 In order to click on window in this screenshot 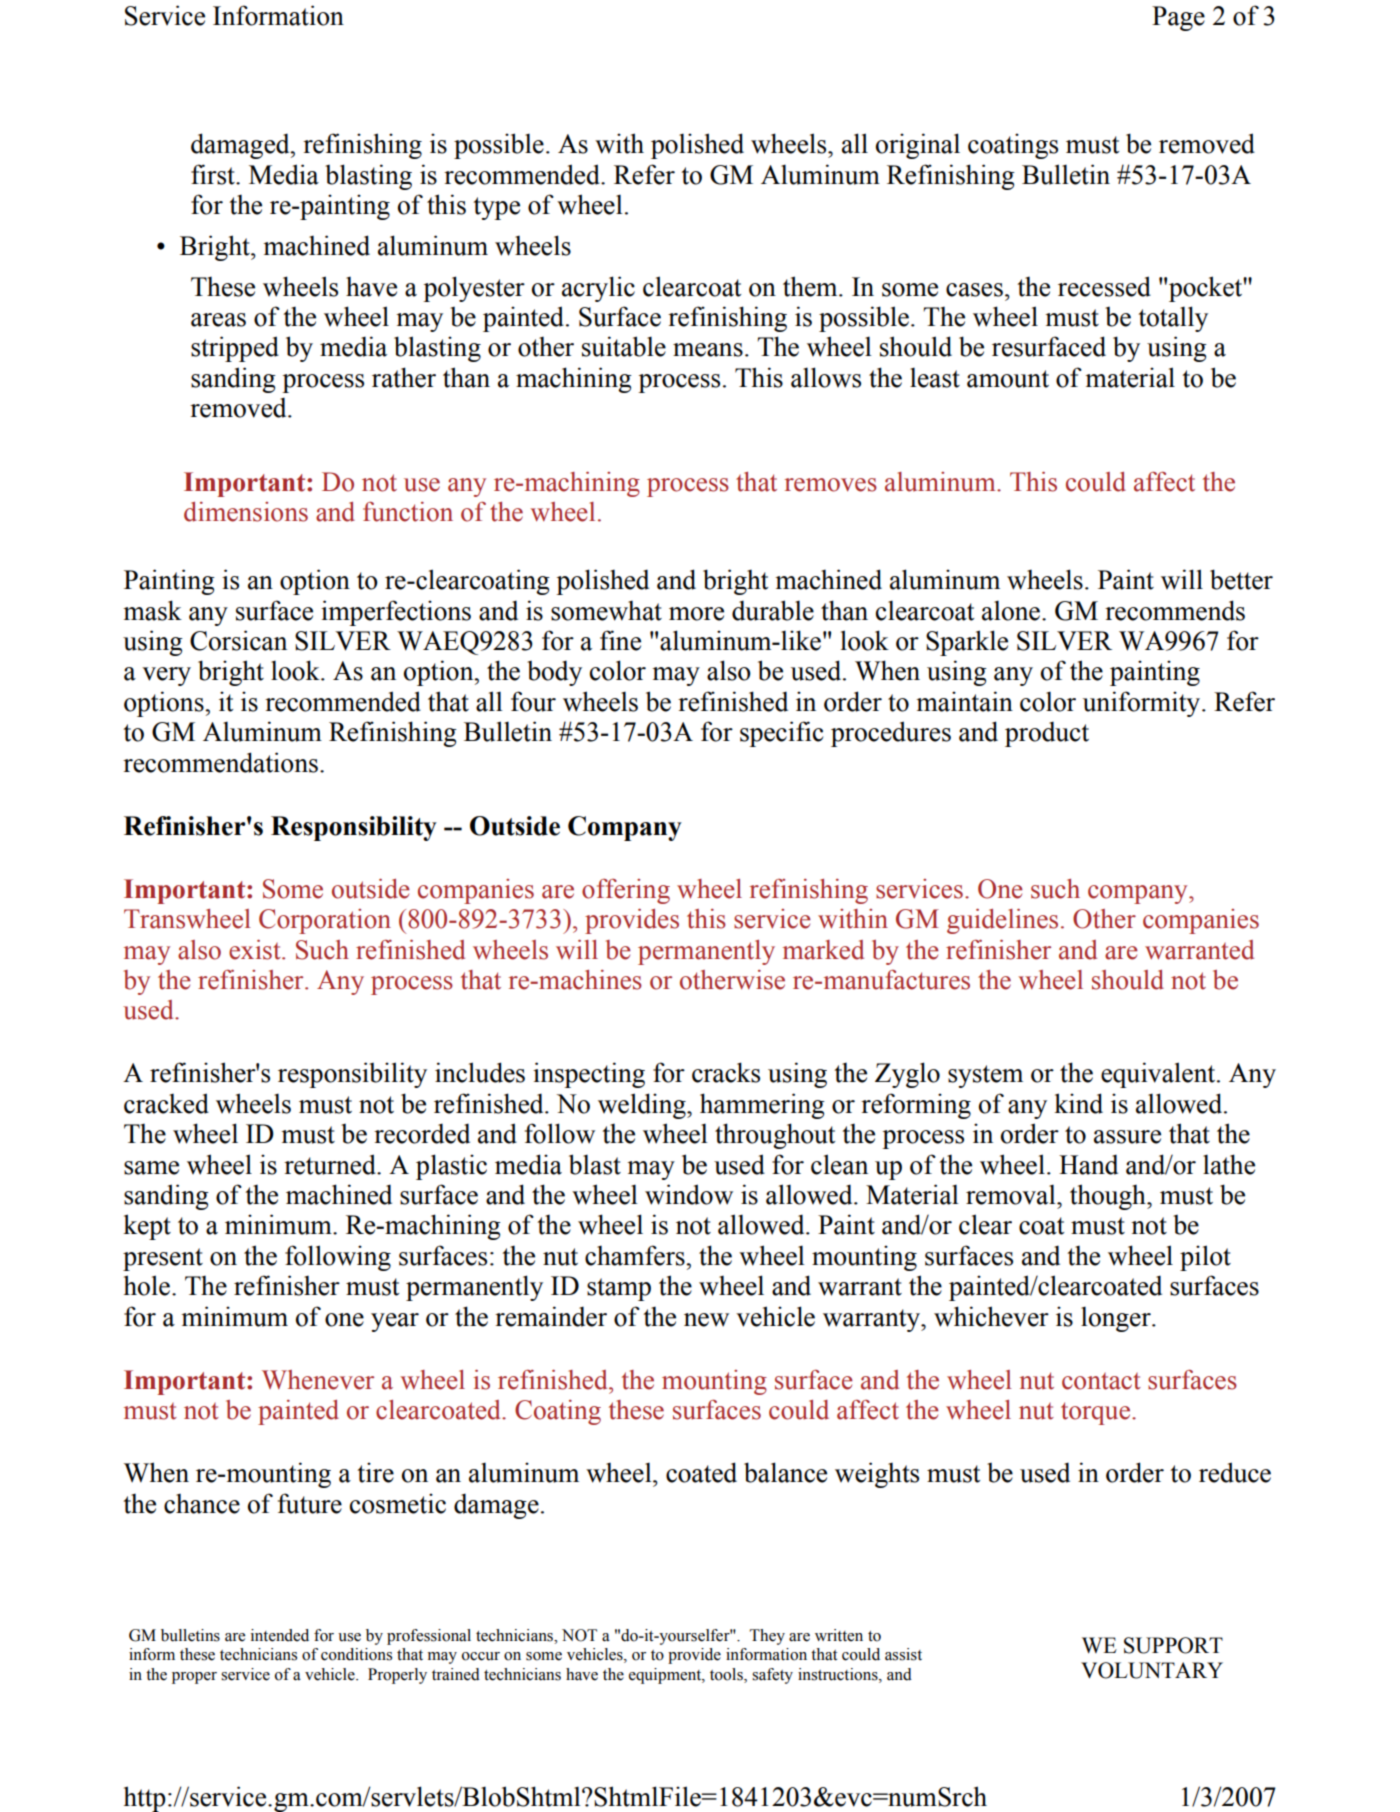, I will do `click(689, 1194)`.
